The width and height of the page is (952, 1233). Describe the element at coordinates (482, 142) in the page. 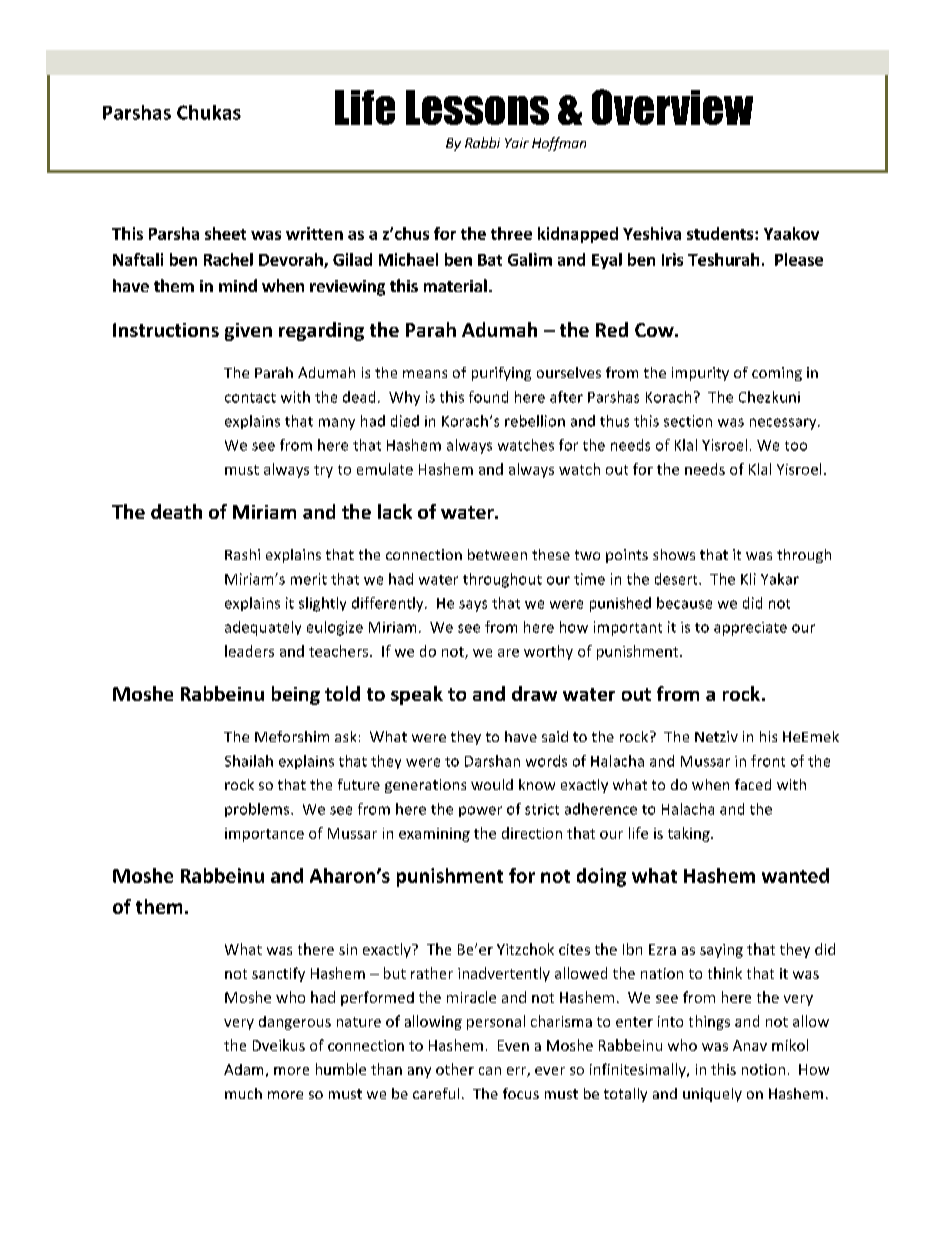

I see `Rabbi` at that location.
